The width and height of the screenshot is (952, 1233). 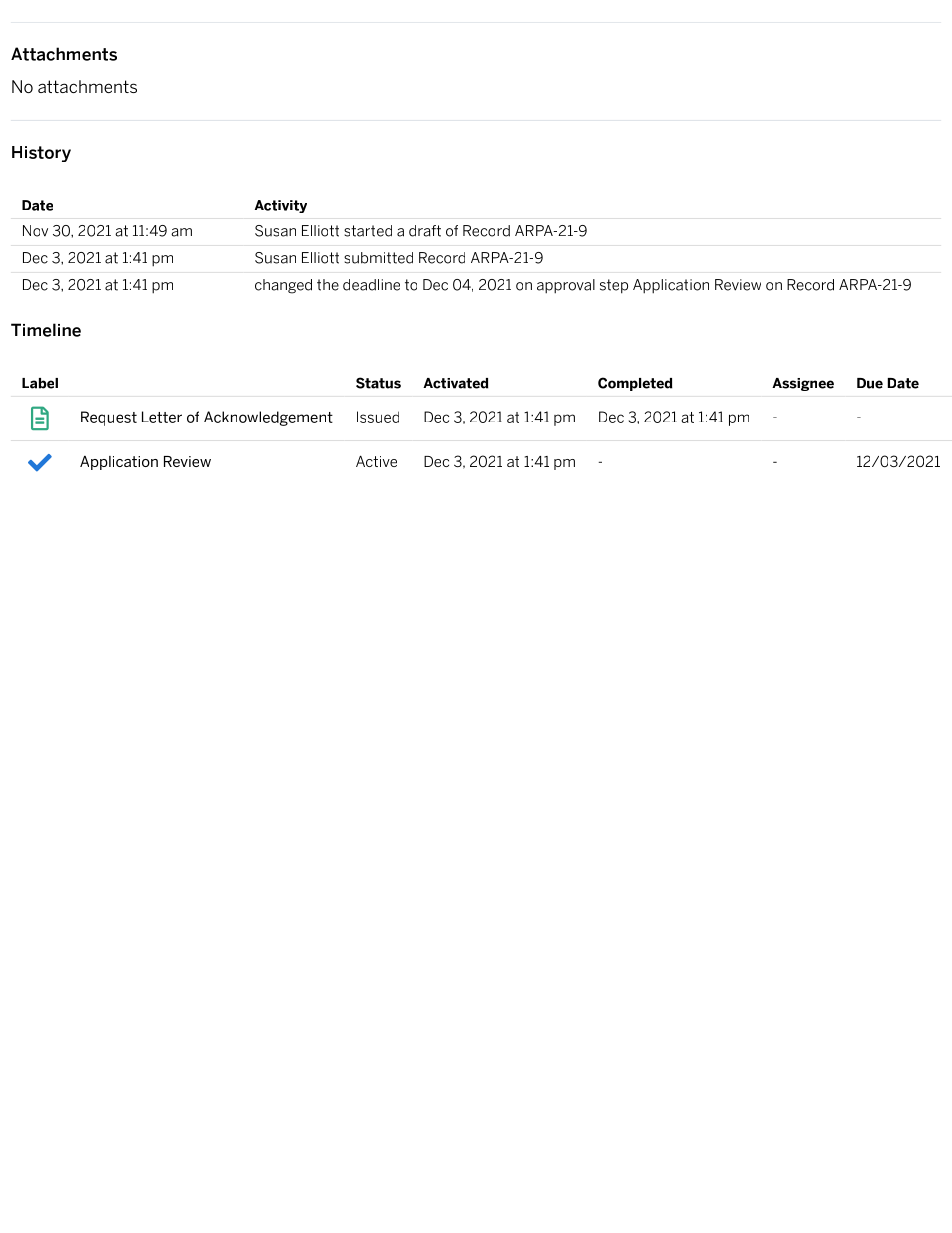 What do you see at coordinates (425, 231) in the screenshot?
I see `draft` at bounding box center [425, 231].
